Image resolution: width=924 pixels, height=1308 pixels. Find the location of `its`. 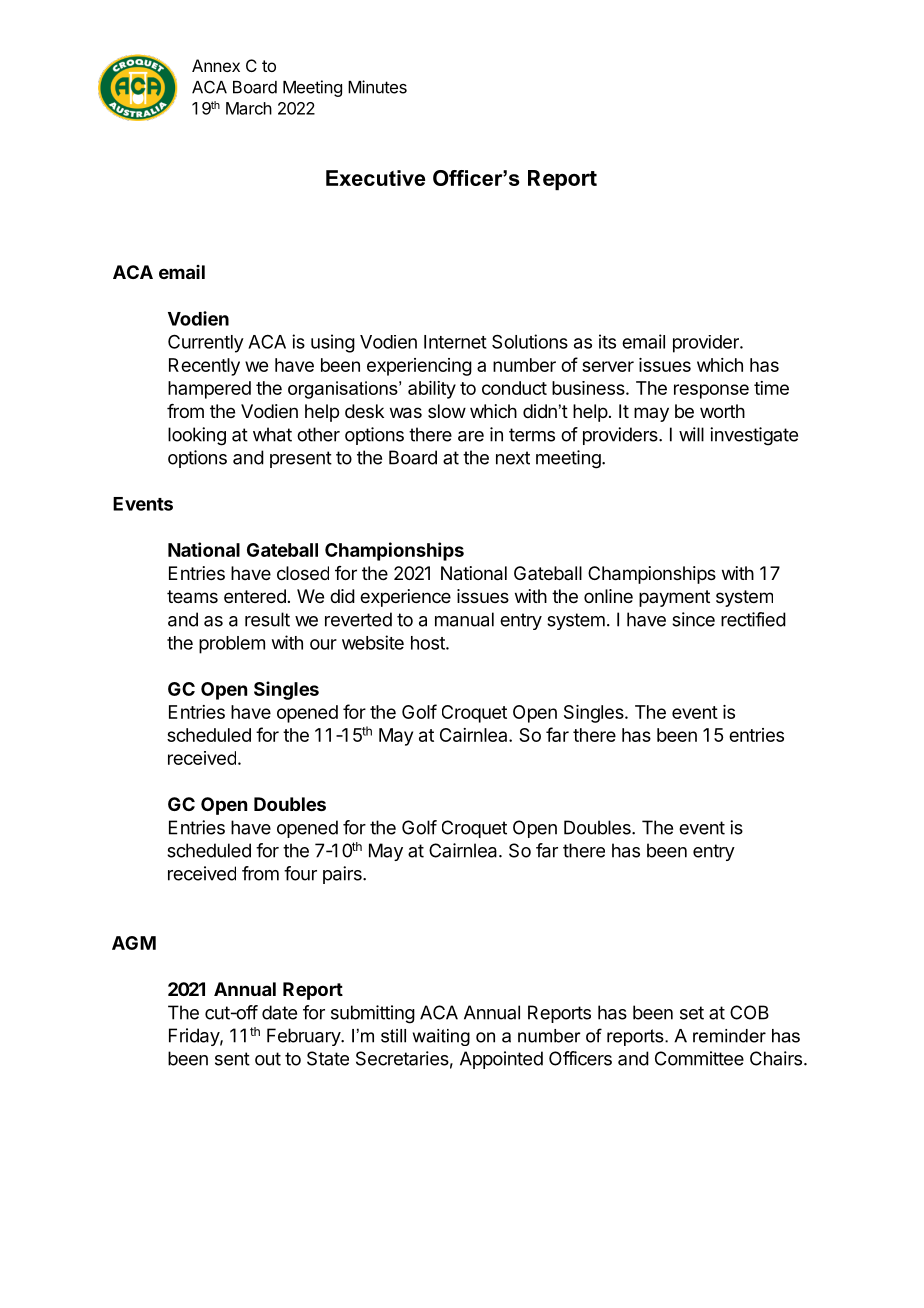

its is located at coordinates (607, 341).
